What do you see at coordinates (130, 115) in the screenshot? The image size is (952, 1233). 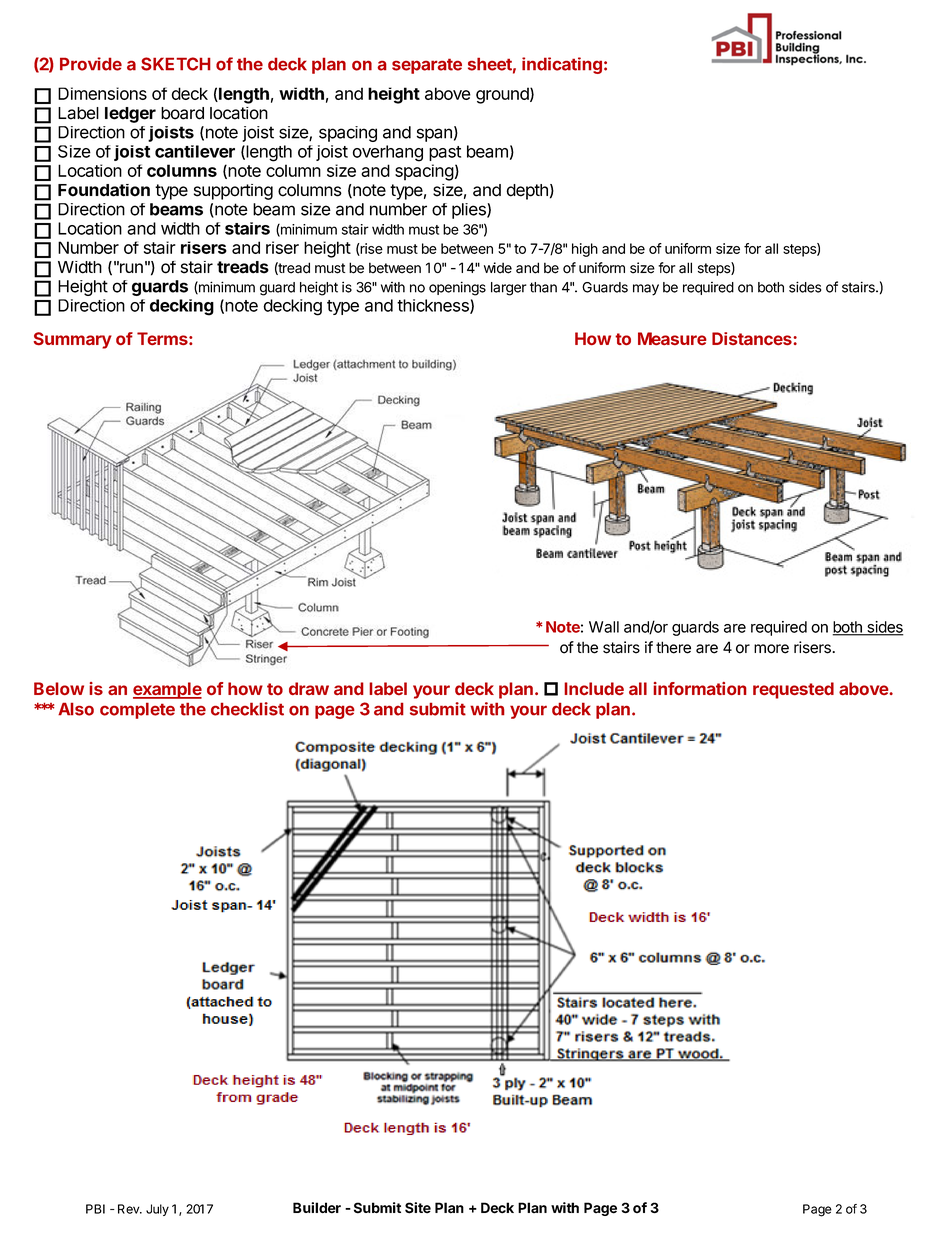 I see `ledger` at bounding box center [130, 115].
